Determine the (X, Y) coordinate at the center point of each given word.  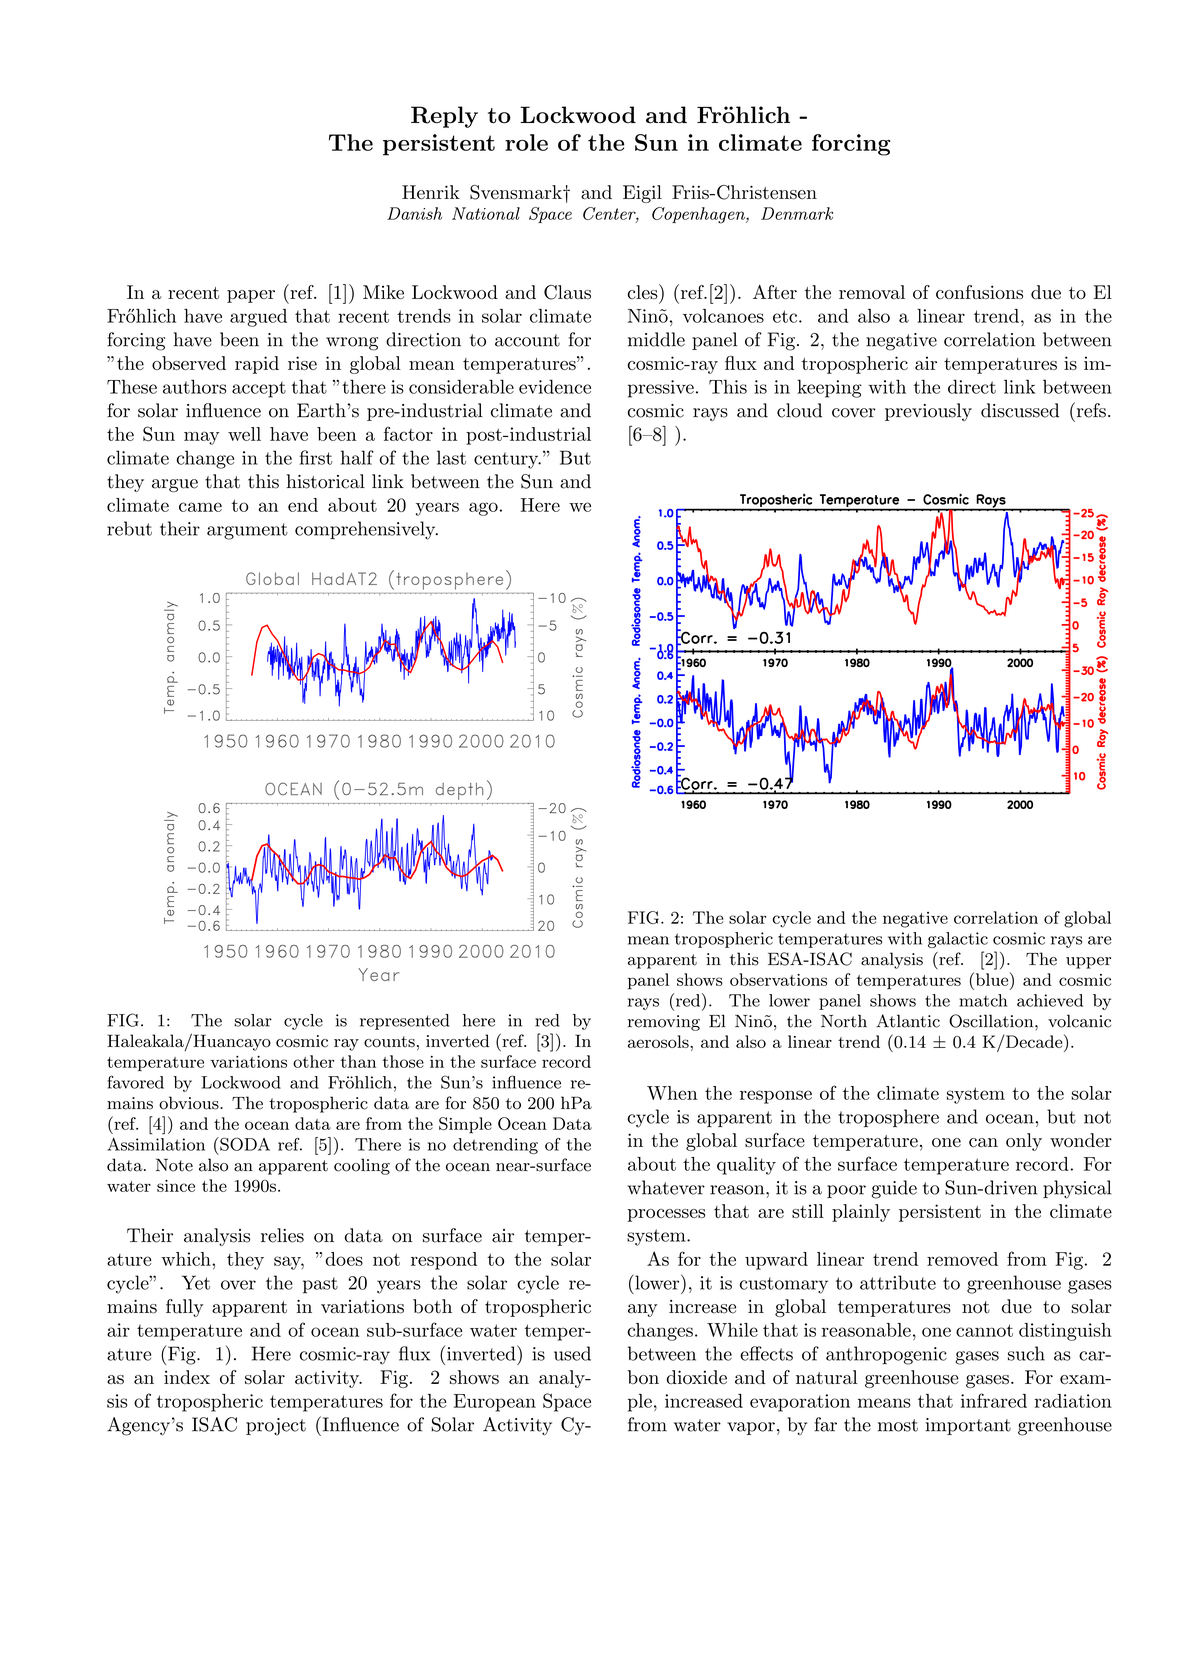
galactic (958, 940)
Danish (414, 213)
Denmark (797, 213)
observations (778, 979)
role (526, 142)
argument (247, 531)
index (187, 1377)
